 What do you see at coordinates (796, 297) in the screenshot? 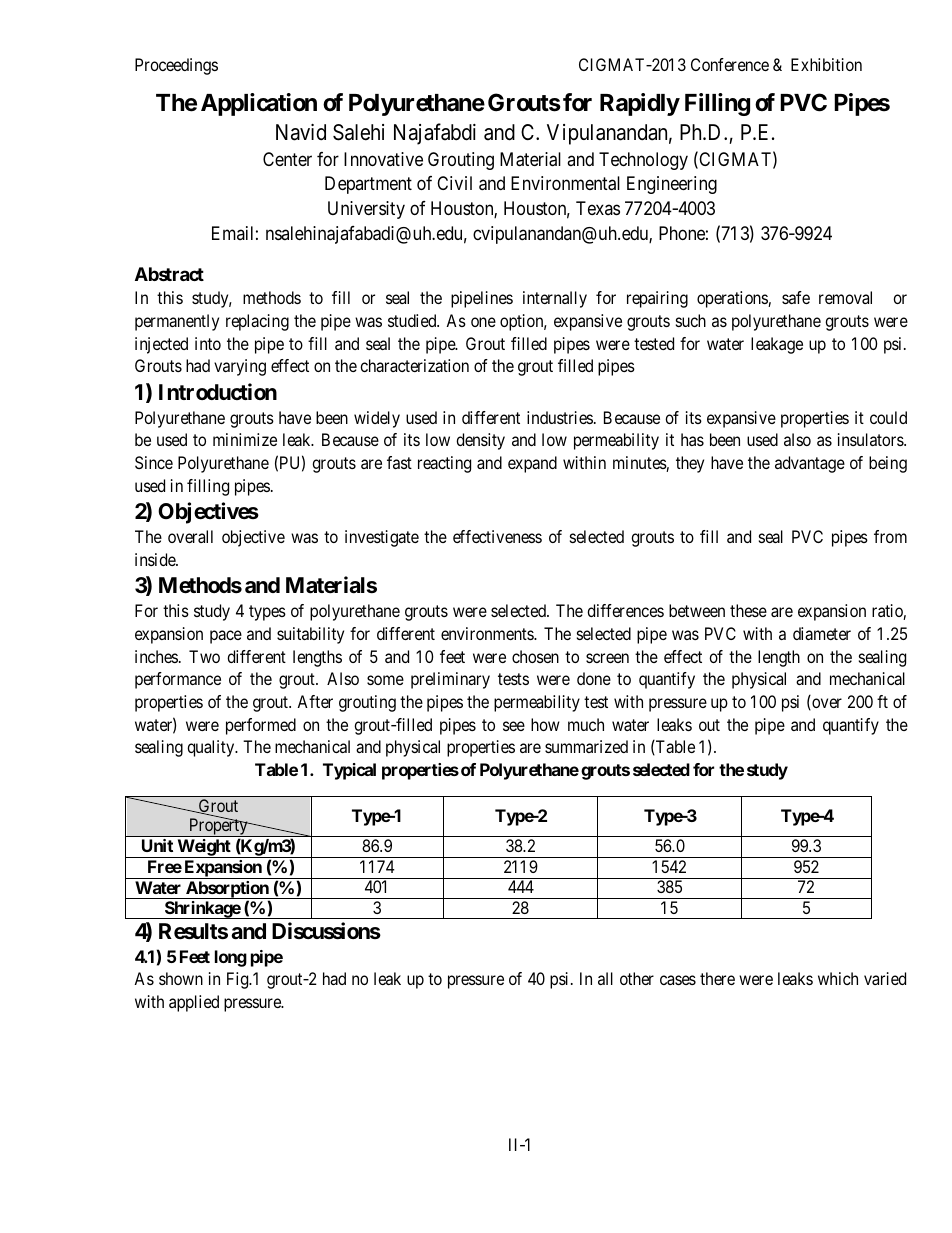
I see `safe` at bounding box center [796, 297].
